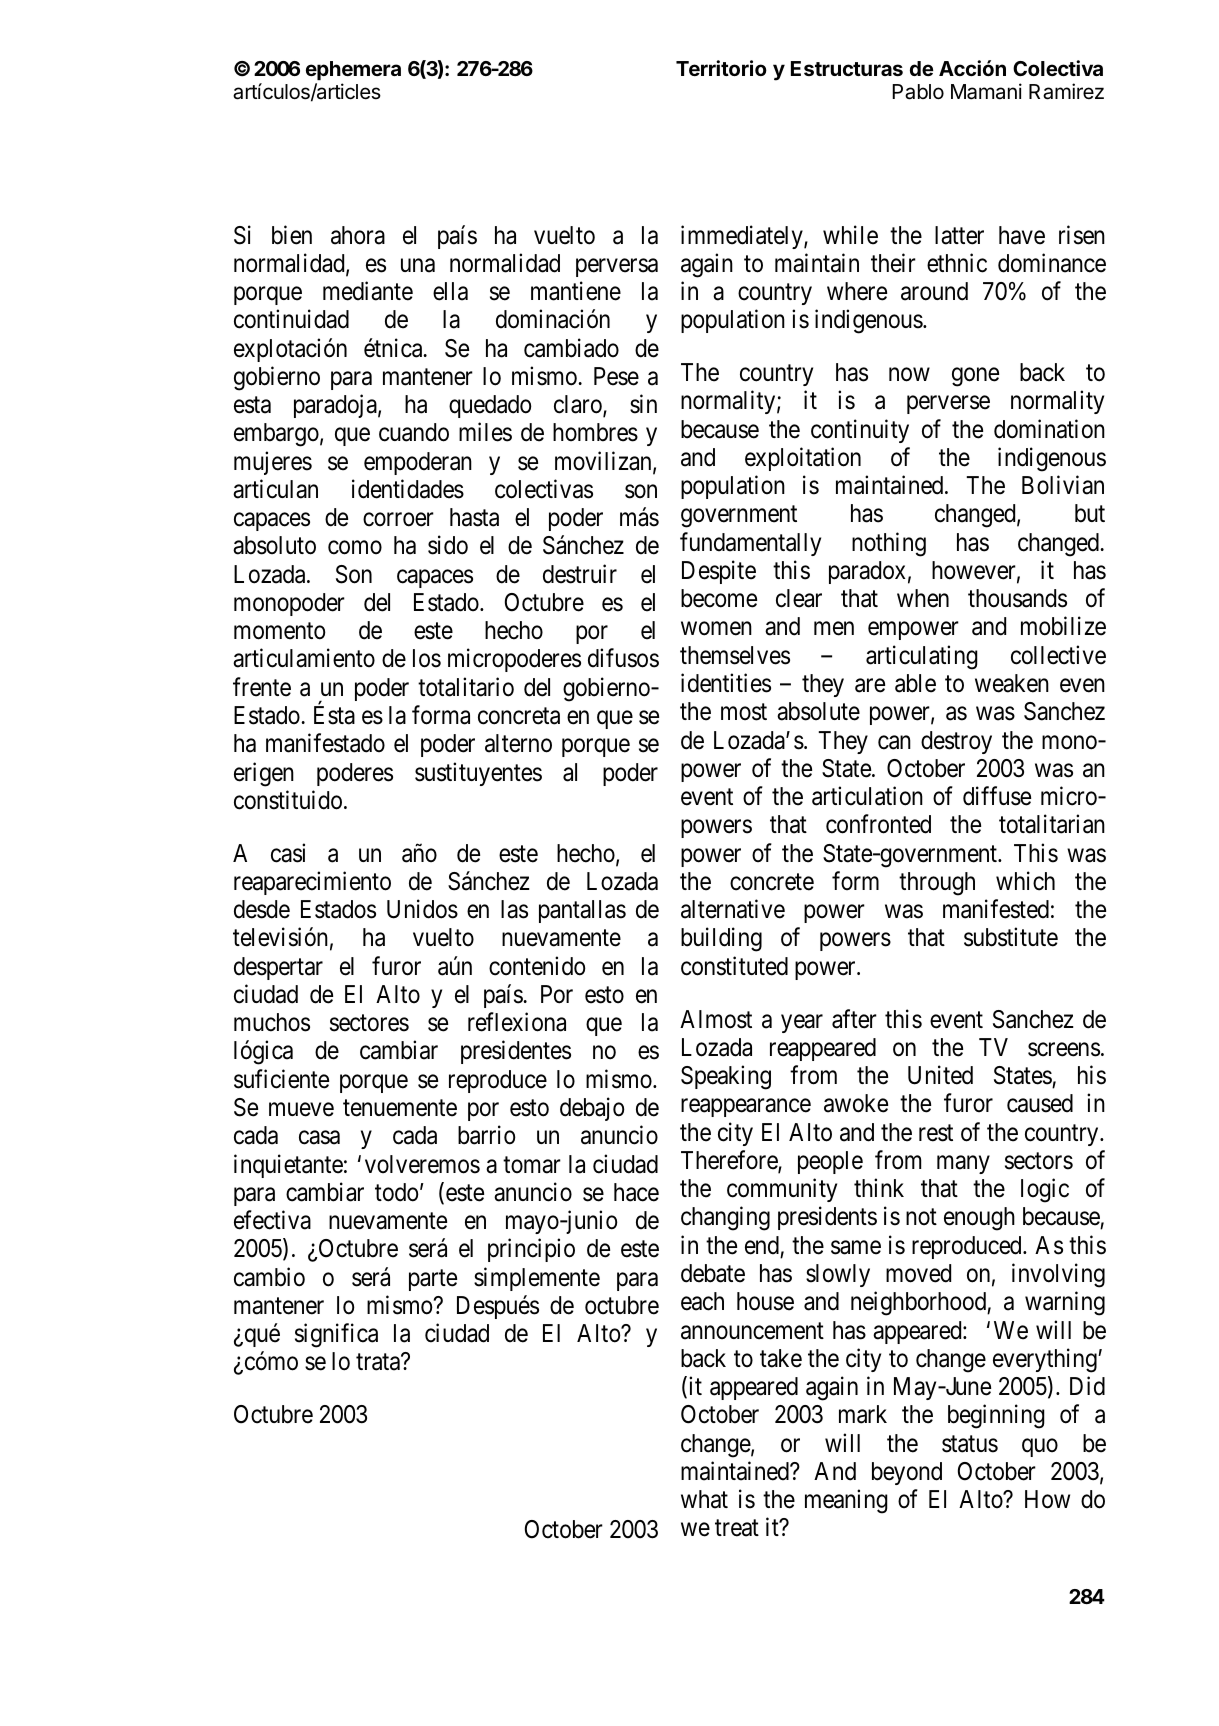 This screenshot has height=1726, width=1219. Describe the element at coordinates (355, 548) in the screenshot. I see `como` at that location.
